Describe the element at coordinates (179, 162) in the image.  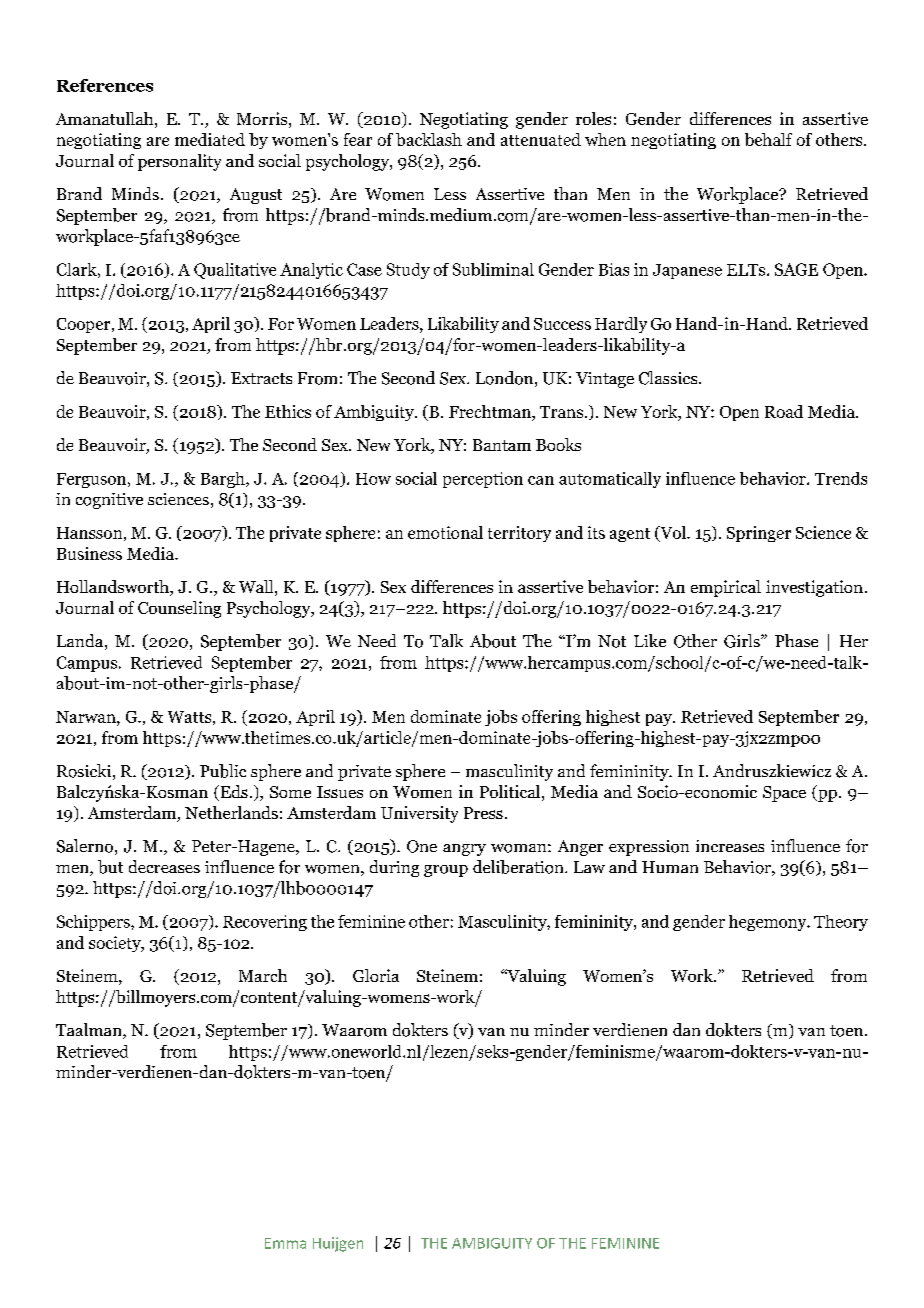
I see `personality` at that location.
